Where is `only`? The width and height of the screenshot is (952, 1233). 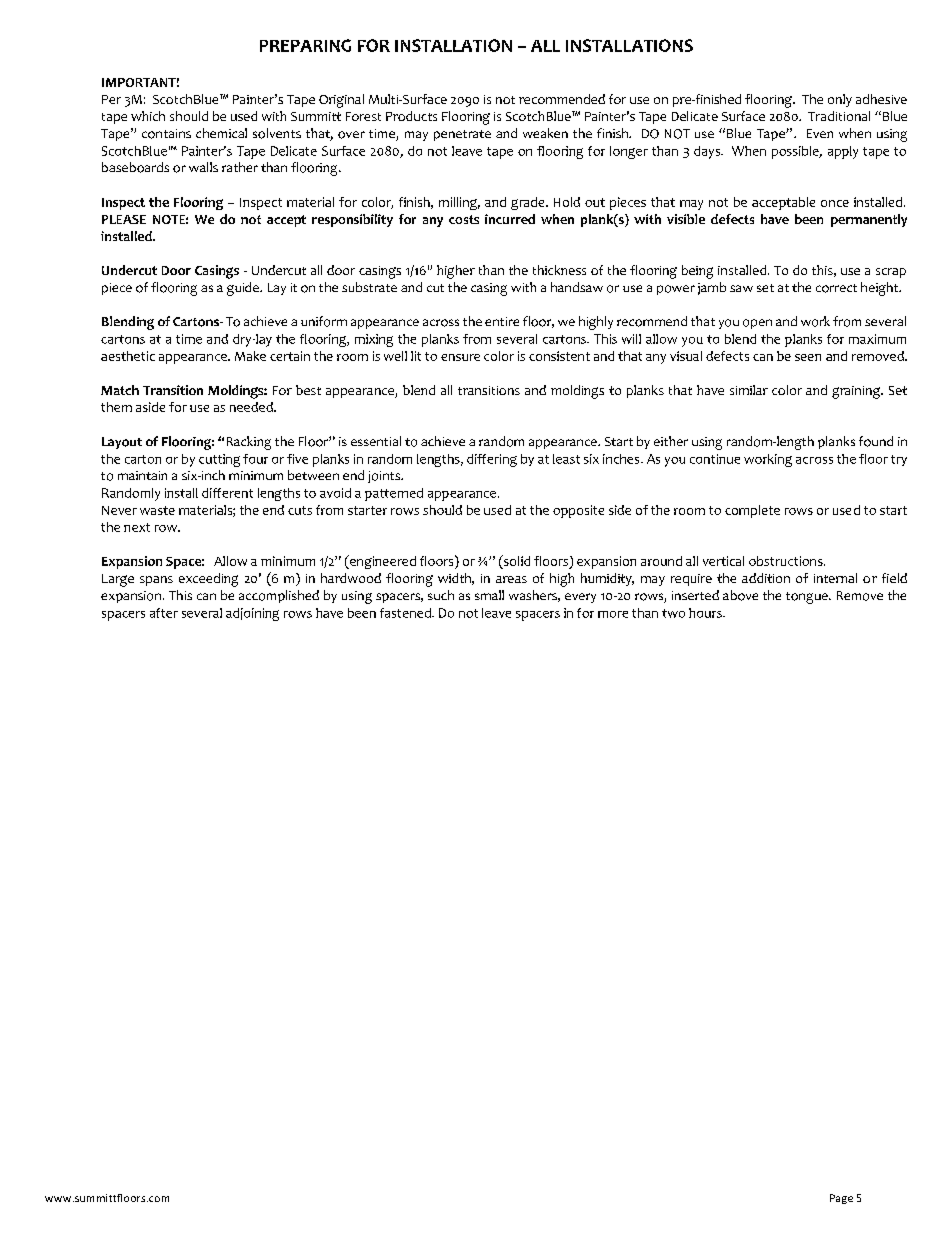
only is located at coordinates (840, 100).
